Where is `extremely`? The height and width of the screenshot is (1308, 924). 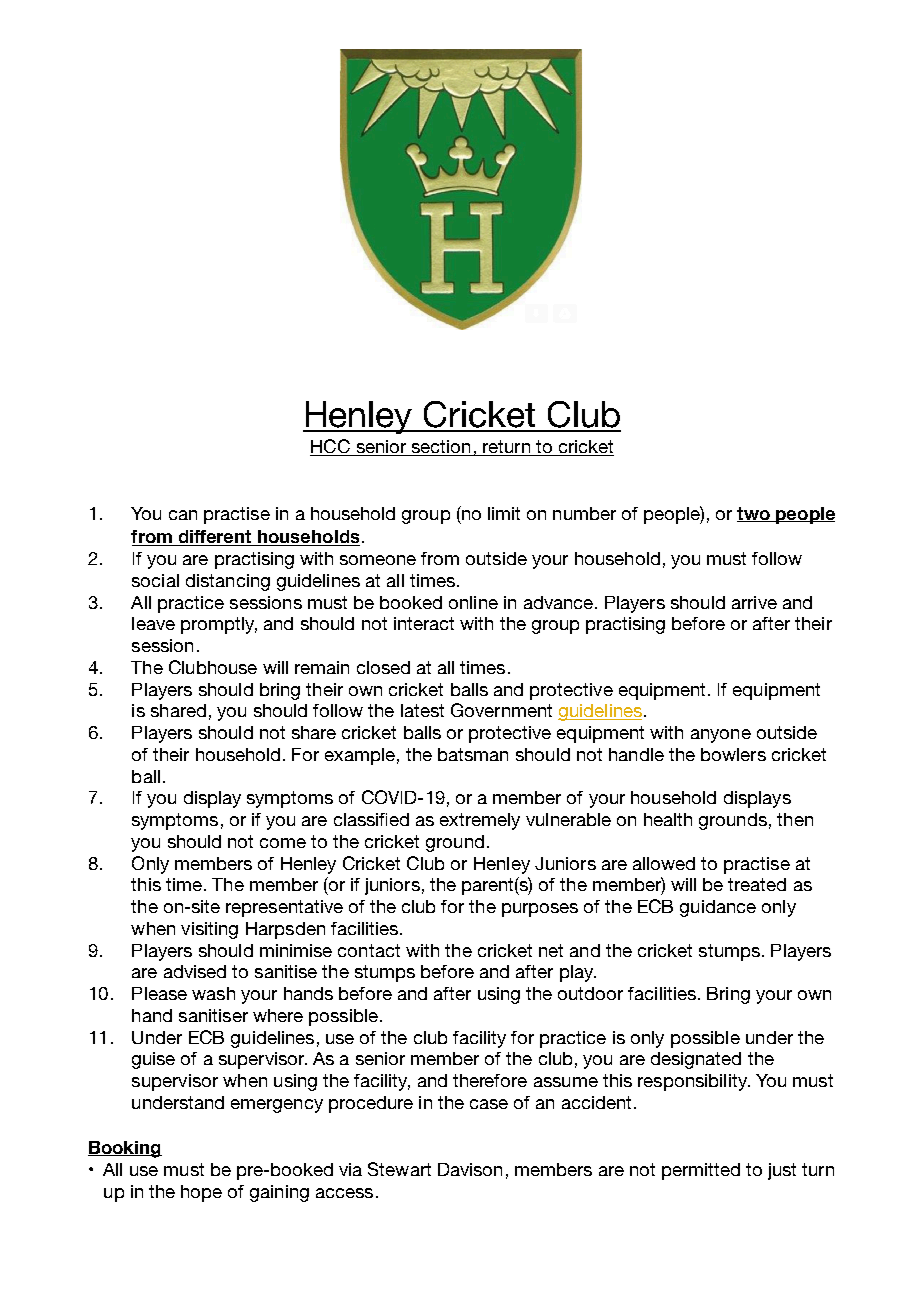
extremely is located at coordinates (480, 821).
